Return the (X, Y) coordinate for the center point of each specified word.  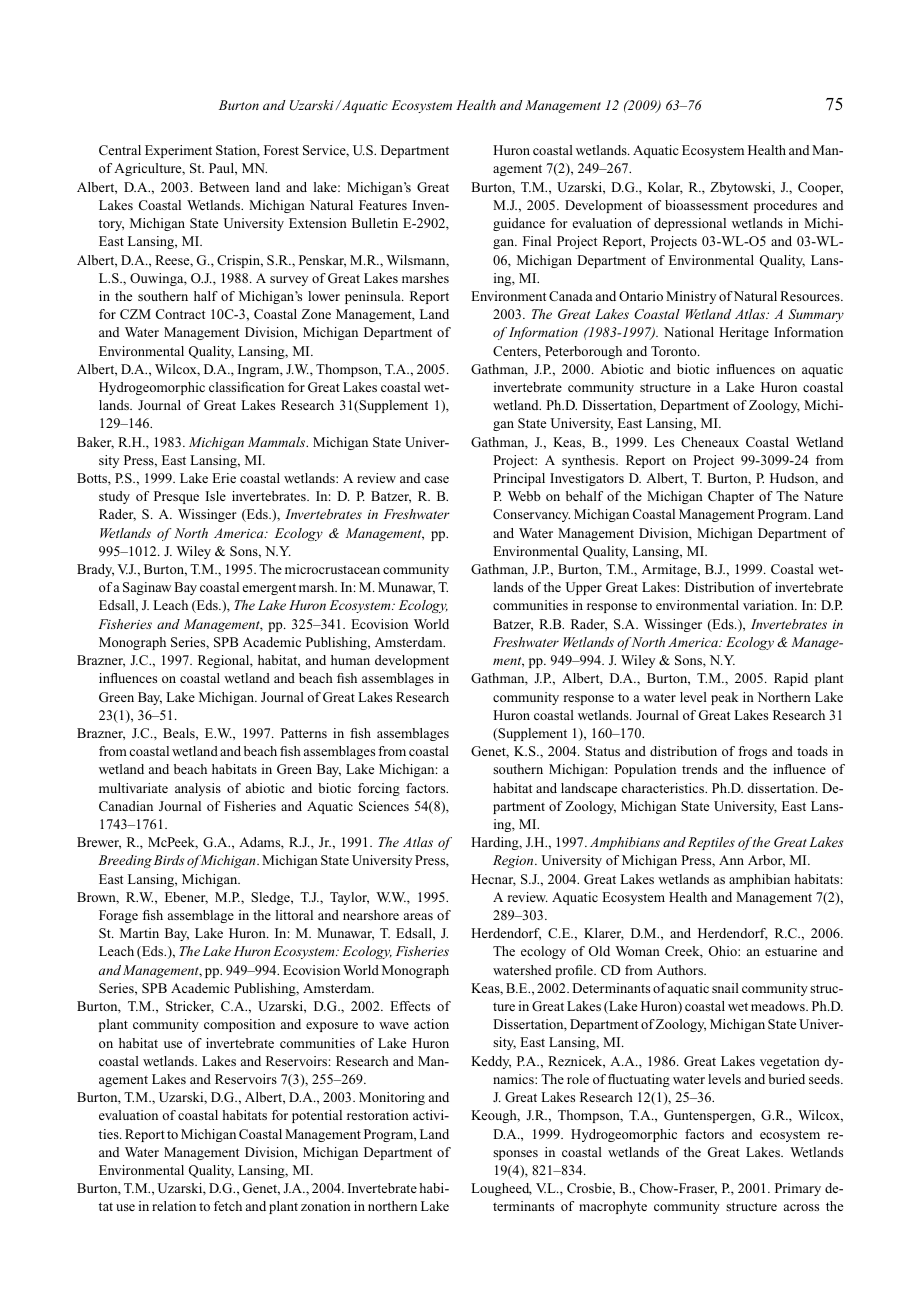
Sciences (384, 806)
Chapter (731, 497)
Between (224, 187)
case (436, 479)
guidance (519, 224)
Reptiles (711, 843)
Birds (169, 860)
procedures (785, 206)
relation (174, 1206)
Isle (215, 496)
